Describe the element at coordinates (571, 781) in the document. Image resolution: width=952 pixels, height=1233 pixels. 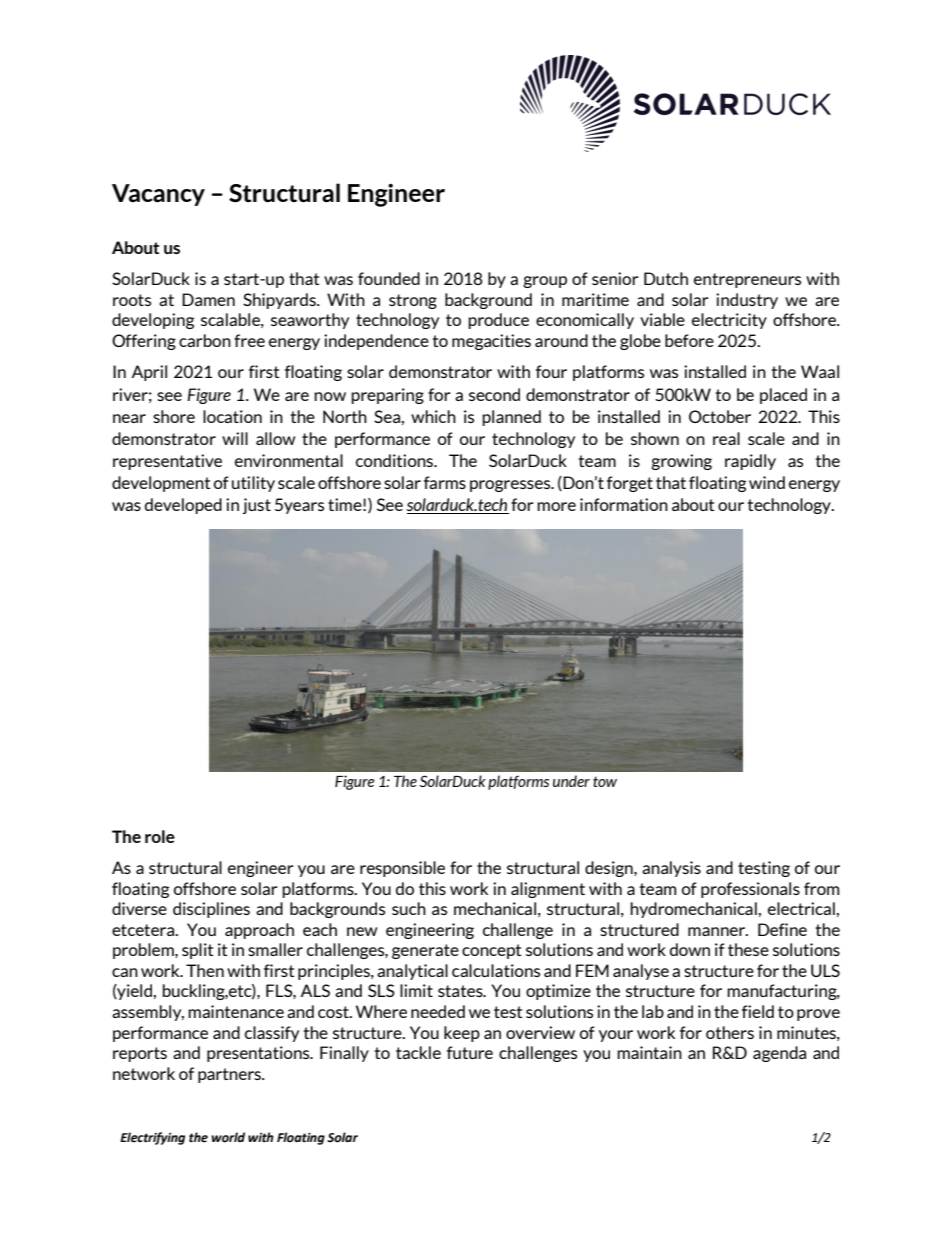
I see `under` at that location.
